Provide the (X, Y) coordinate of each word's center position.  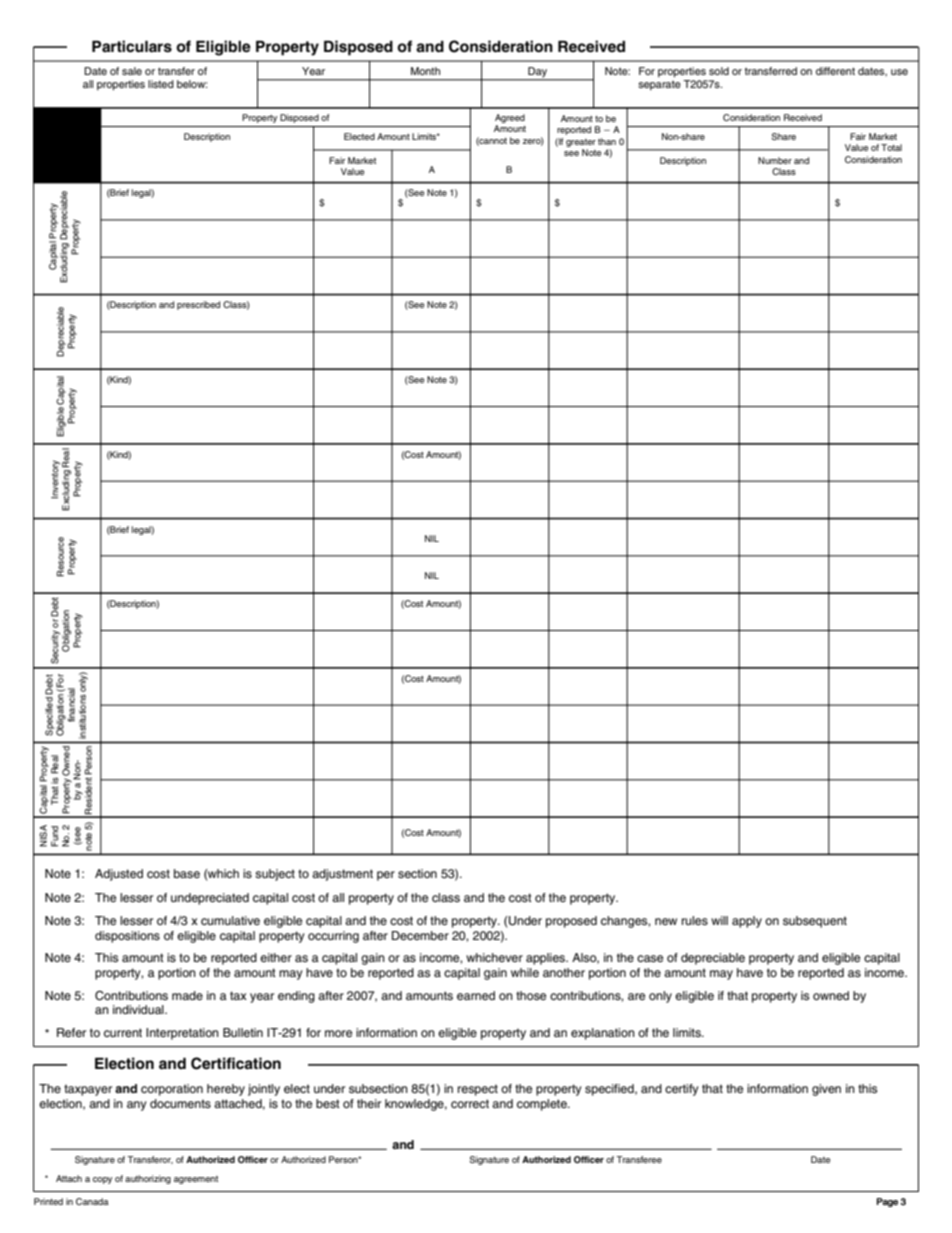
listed (161, 84)
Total (891, 147)
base (187, 873)
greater (581, 143)
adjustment (342, 875)
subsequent (815, 922)
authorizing (148, 1179)
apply (747, 922)
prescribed (198, 305)
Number (775, 160)
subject (275, 875)
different (835, 71)
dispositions (127, 937)
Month (425, 71)
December (420, 935)
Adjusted (119, 875)
